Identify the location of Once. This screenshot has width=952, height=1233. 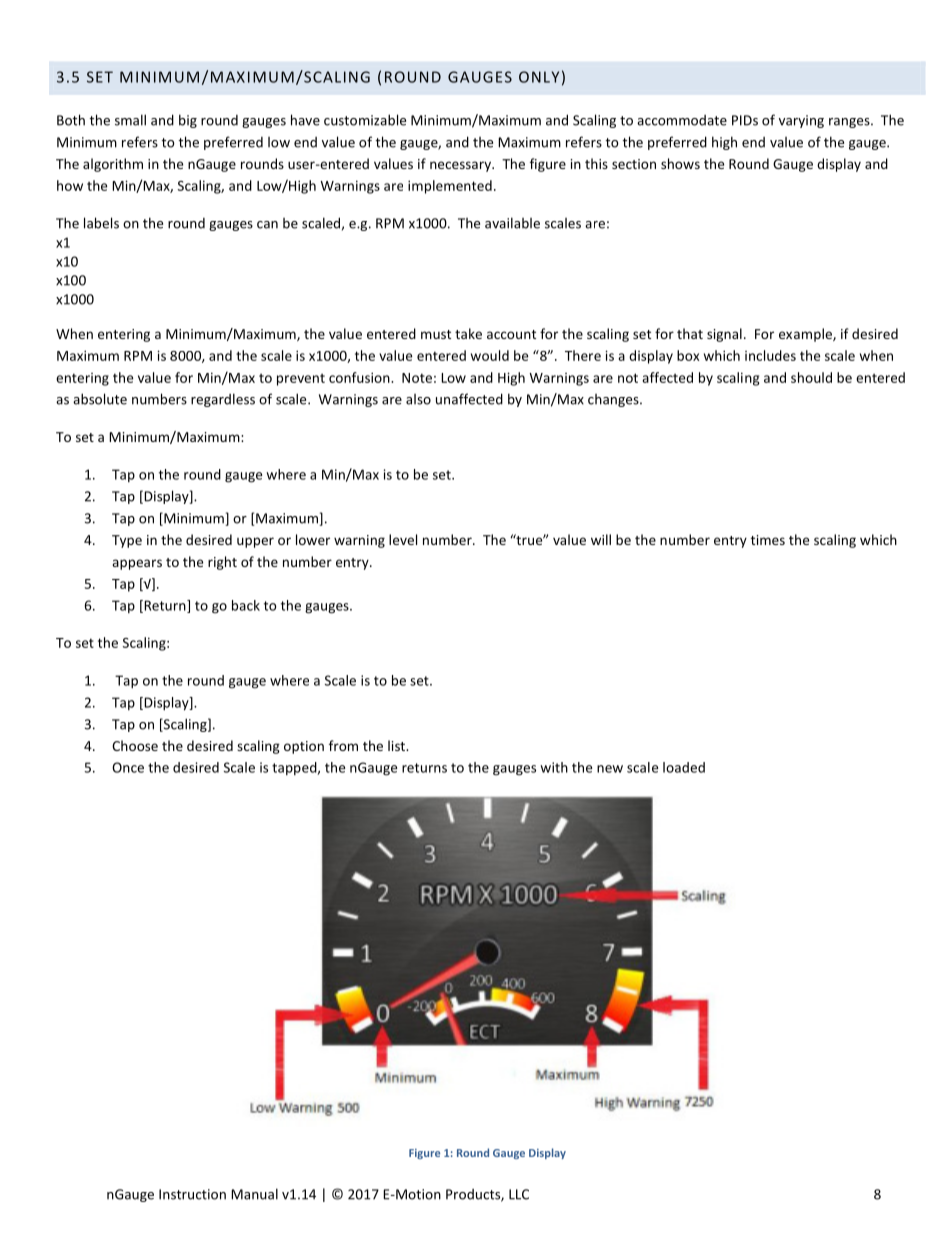
(128, 767).
